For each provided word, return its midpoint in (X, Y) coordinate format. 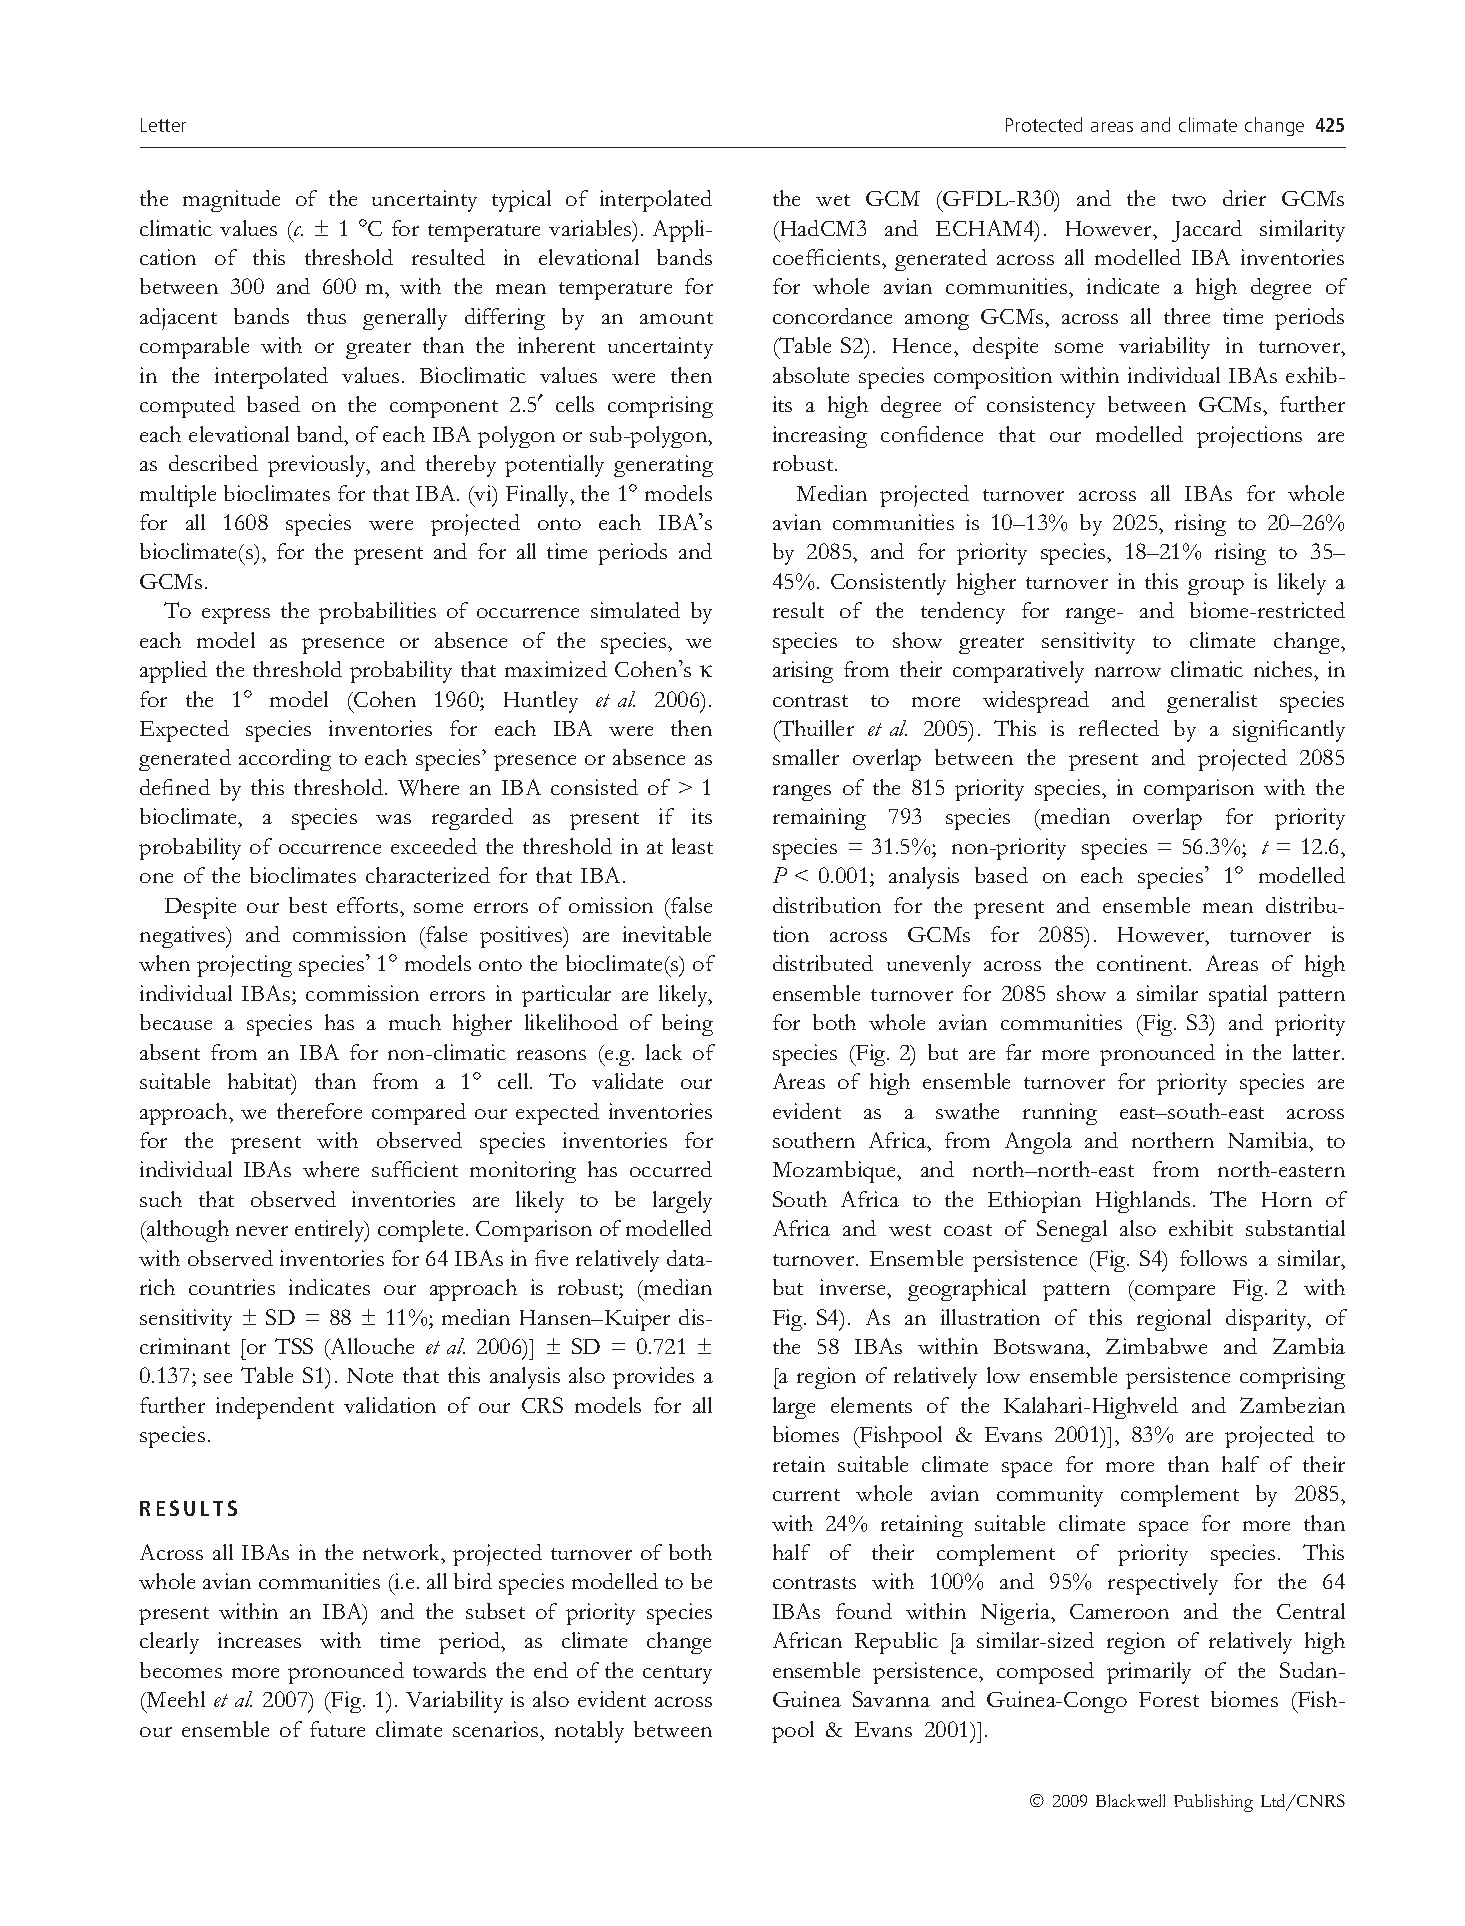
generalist (1212, 702)
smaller (806, 757)
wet (833, 200)
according (285, 760)
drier (1244, 198)
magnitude (231, 201)
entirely (331, 1231)
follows (1213, 1258)
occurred (671, 1169)
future (337, 1729)
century (677, 1675)
